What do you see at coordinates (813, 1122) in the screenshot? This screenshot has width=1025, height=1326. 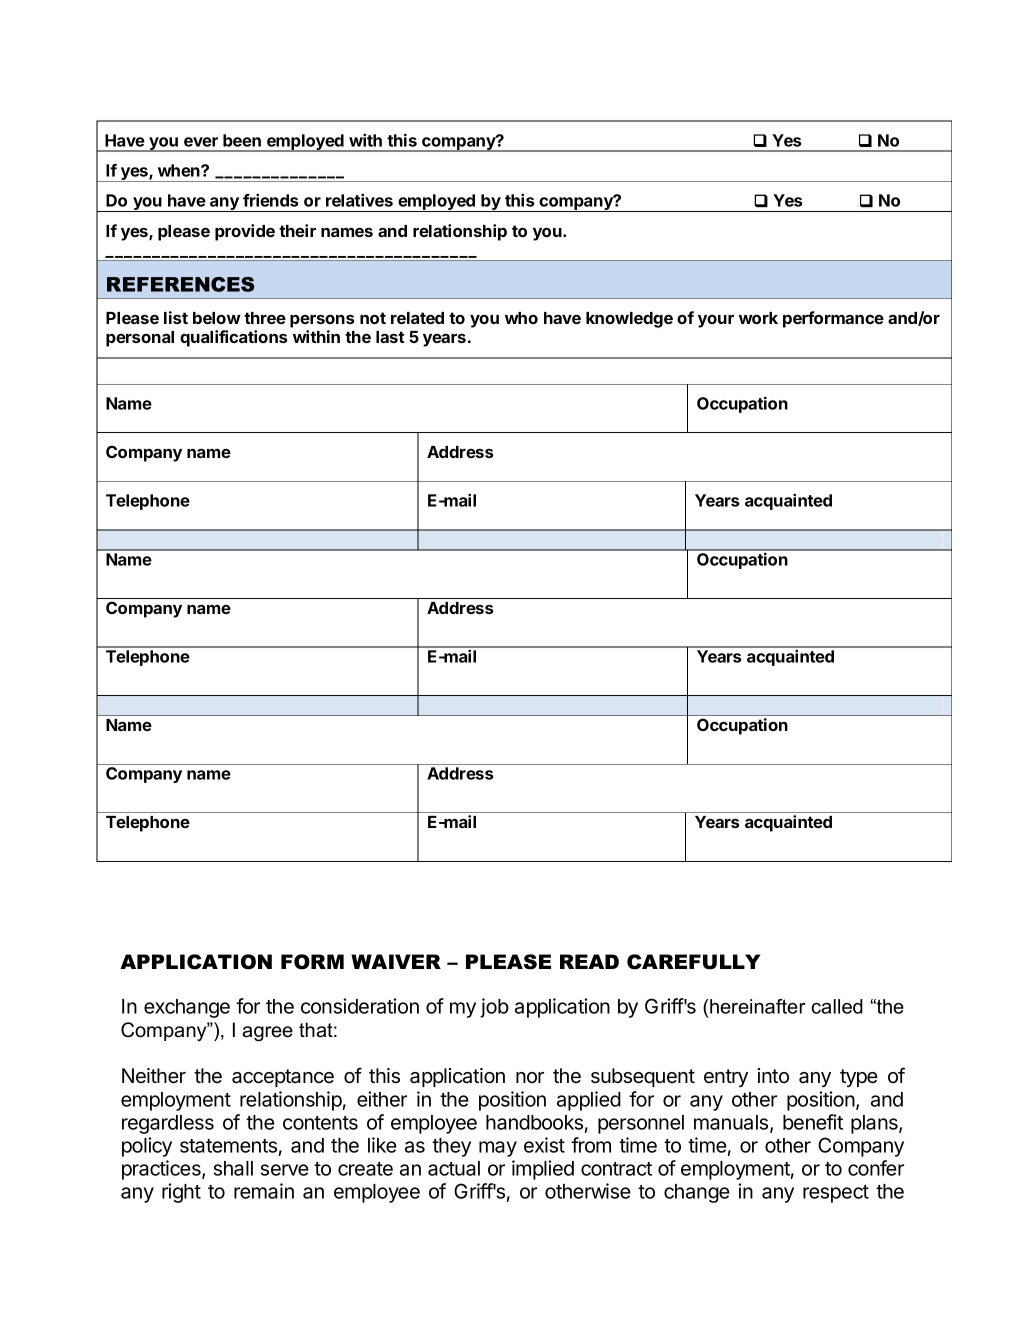 I see `benefit` at bounding box center [813, 1122].
